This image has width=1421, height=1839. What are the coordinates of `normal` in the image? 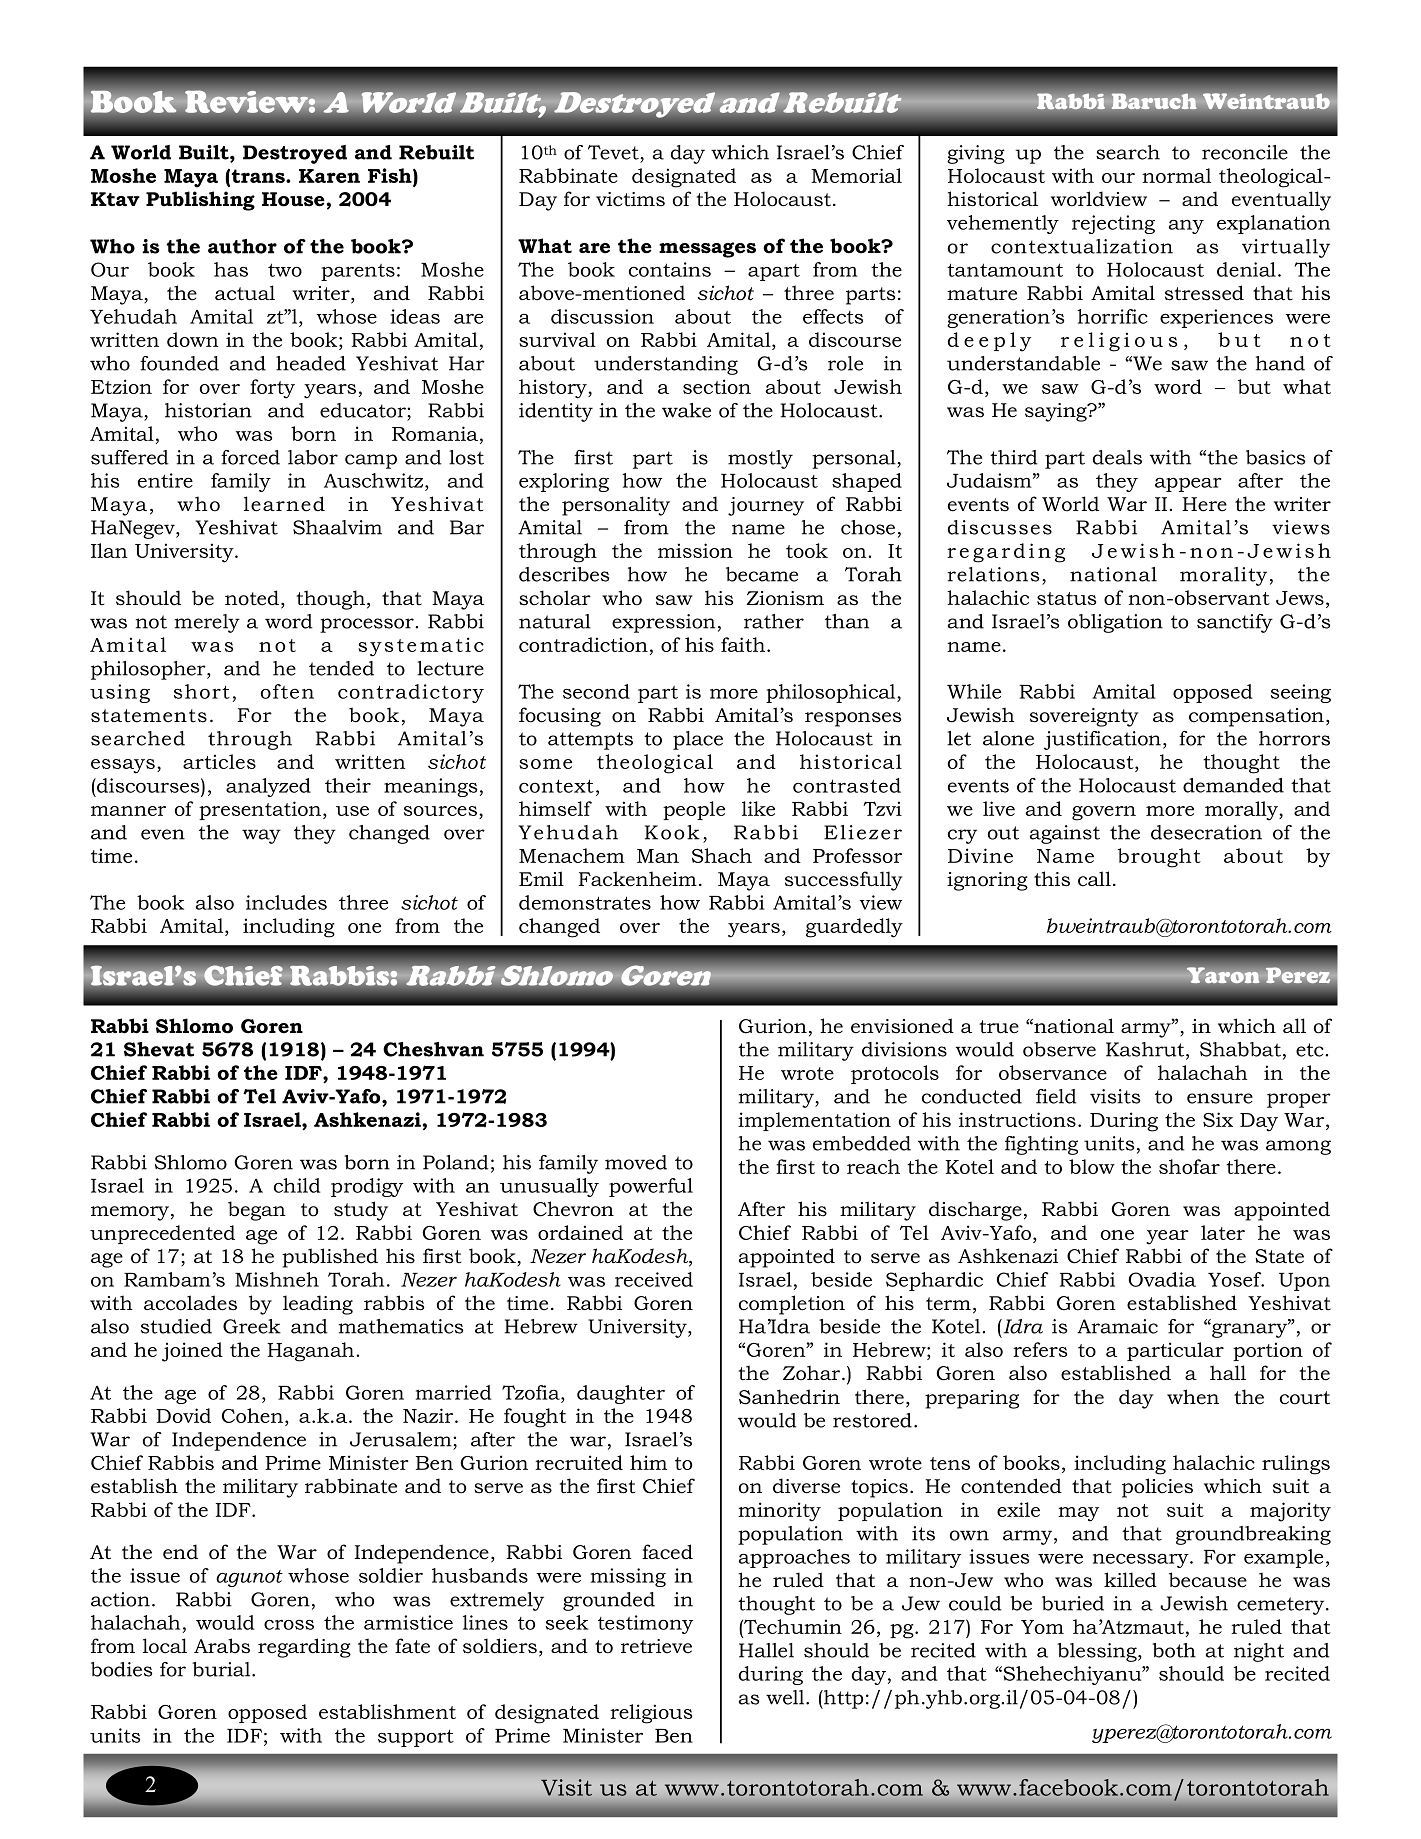 It's located at (1176, 175).
